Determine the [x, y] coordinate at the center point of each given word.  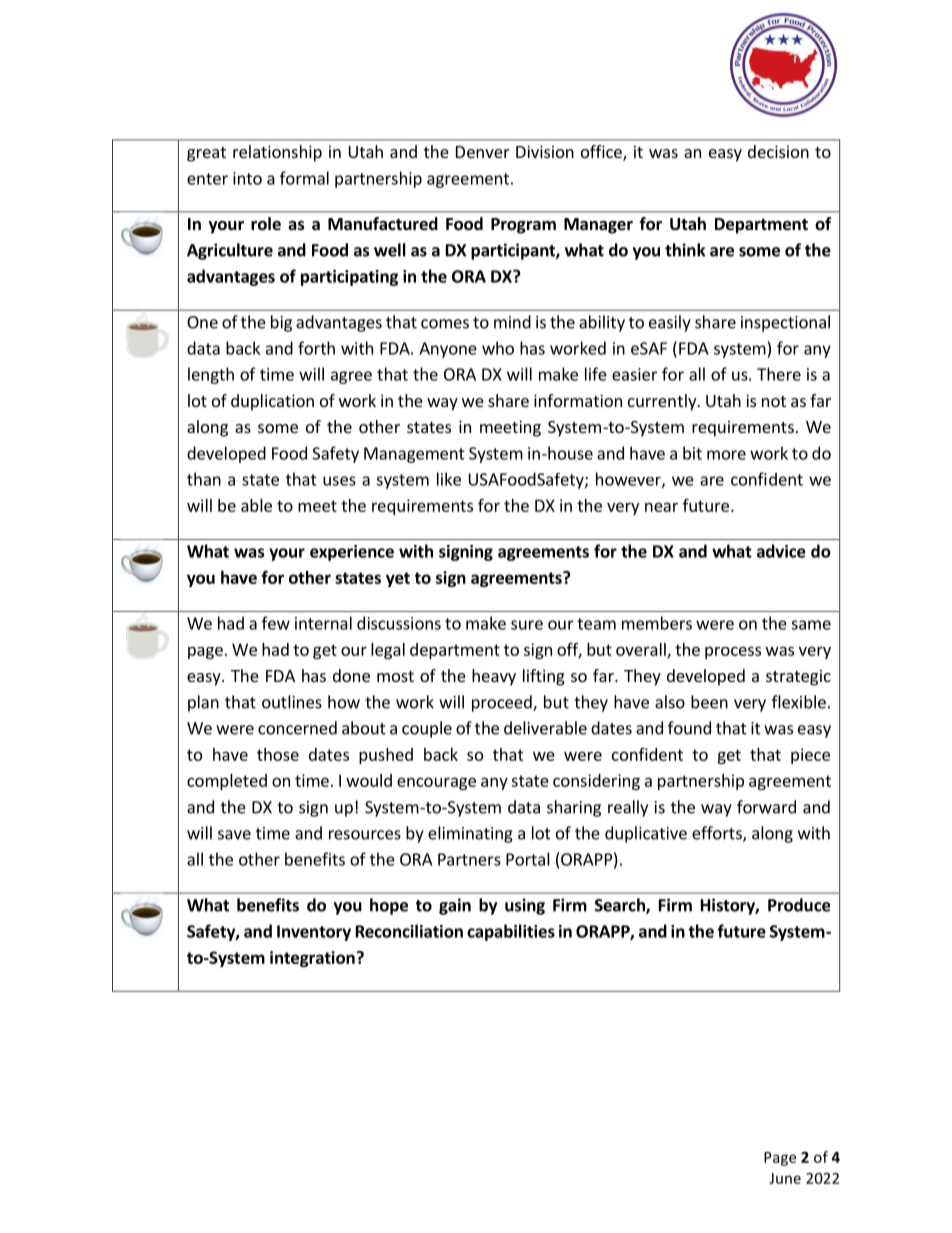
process [733, 652]
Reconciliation [409, 931]
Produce [799, 905]
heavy [494, 677]
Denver [483, 152]
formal [304, 178]
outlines [292, 702]
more [726, 455]
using [525, 906]
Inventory [314, 933]
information [578, 400]
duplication [272, 402]
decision [778, 151]
